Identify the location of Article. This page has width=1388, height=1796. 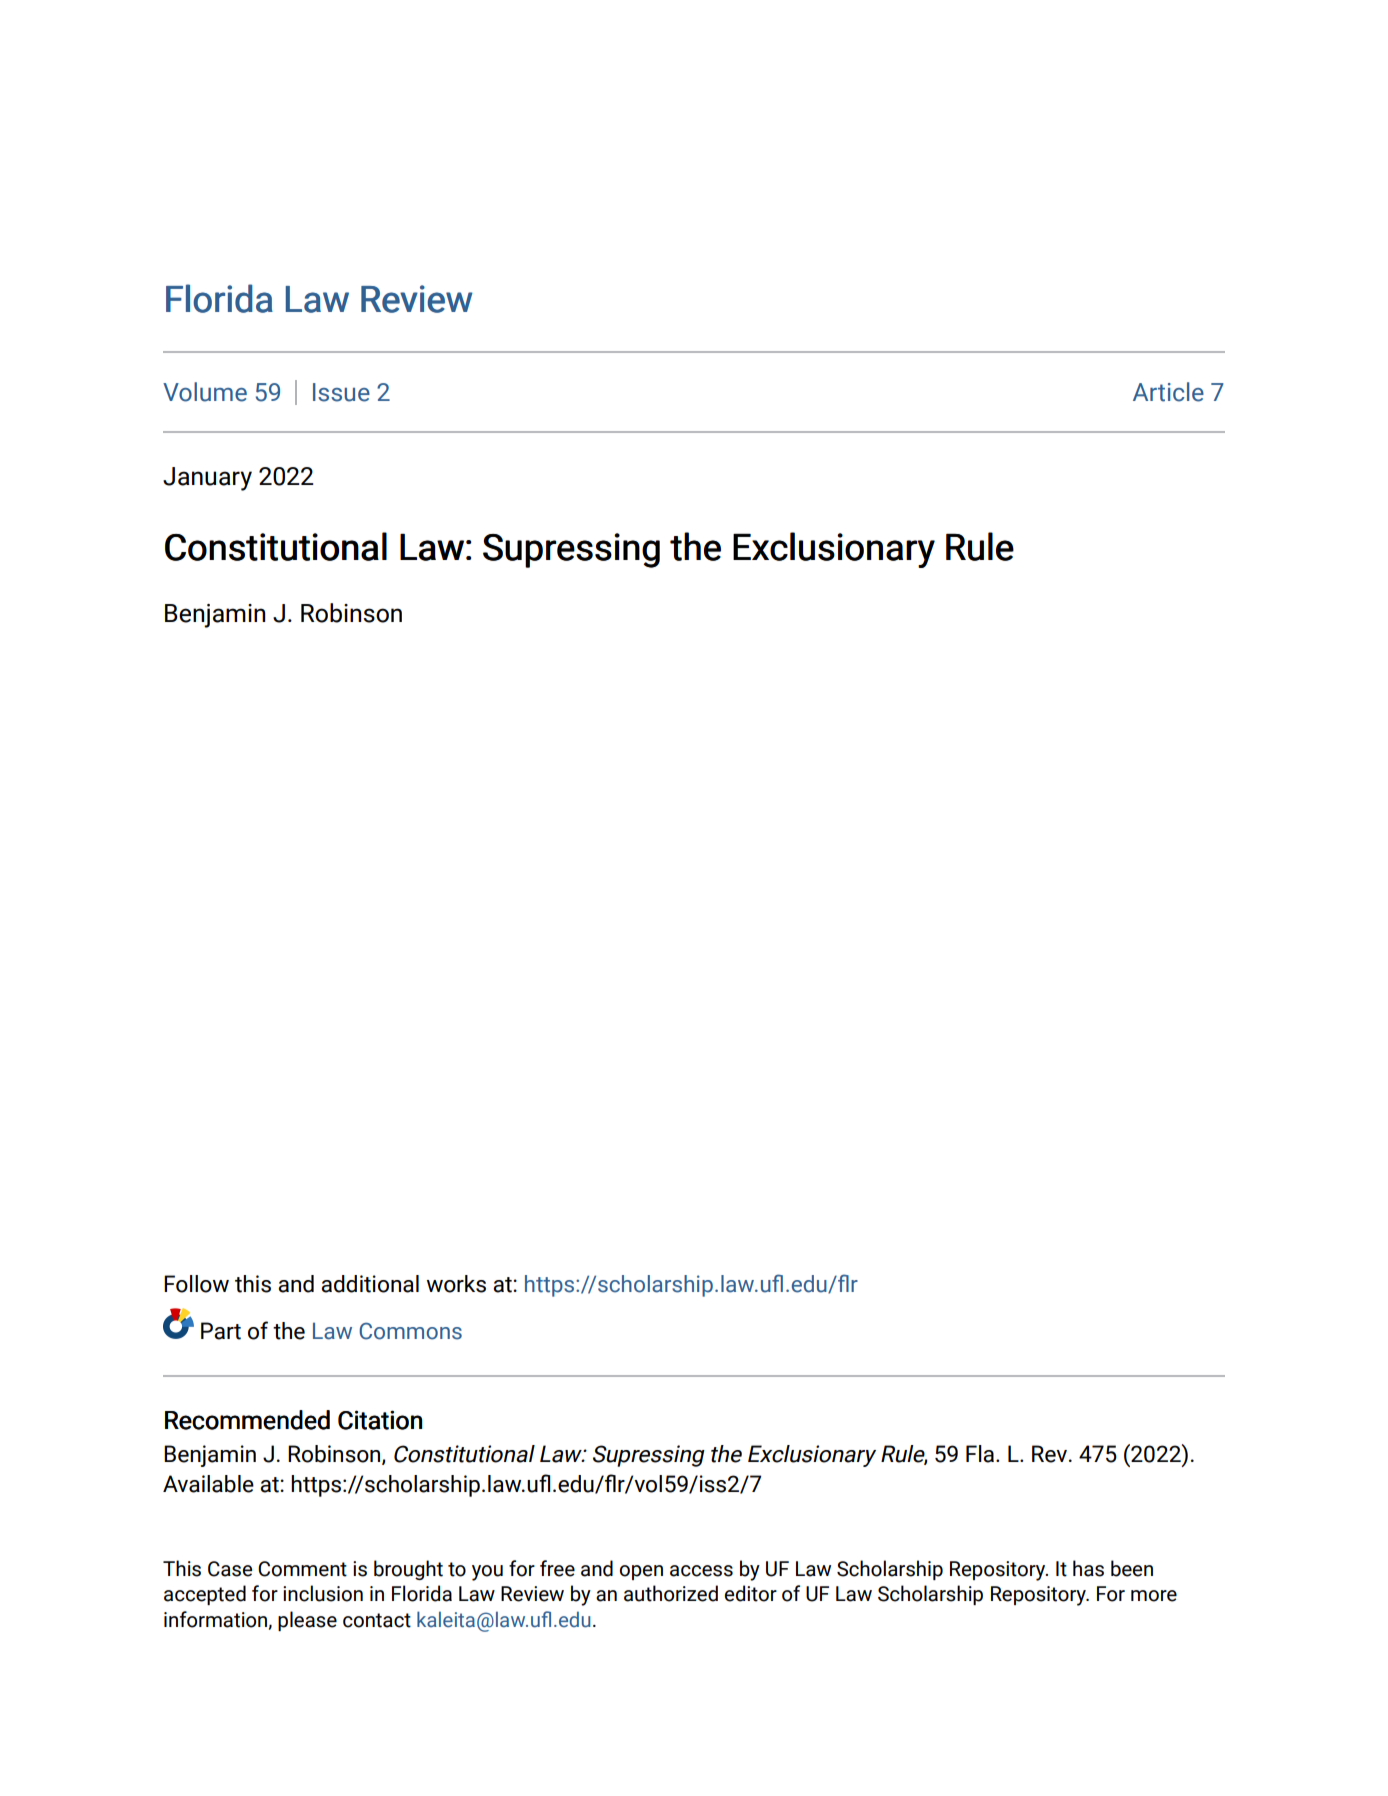
(1168, 392).
